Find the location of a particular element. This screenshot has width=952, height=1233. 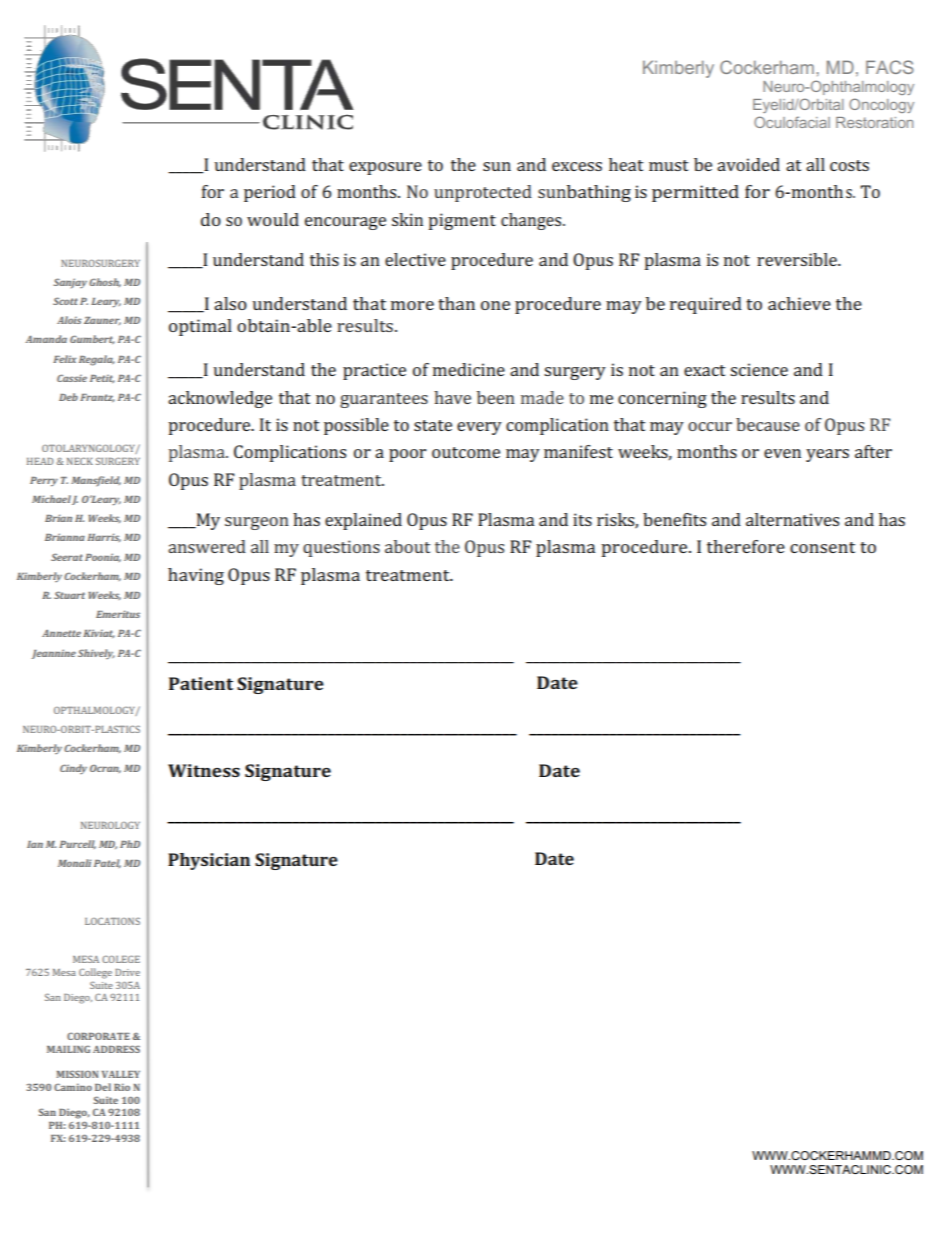

about is located at coordinates (407, 546).
